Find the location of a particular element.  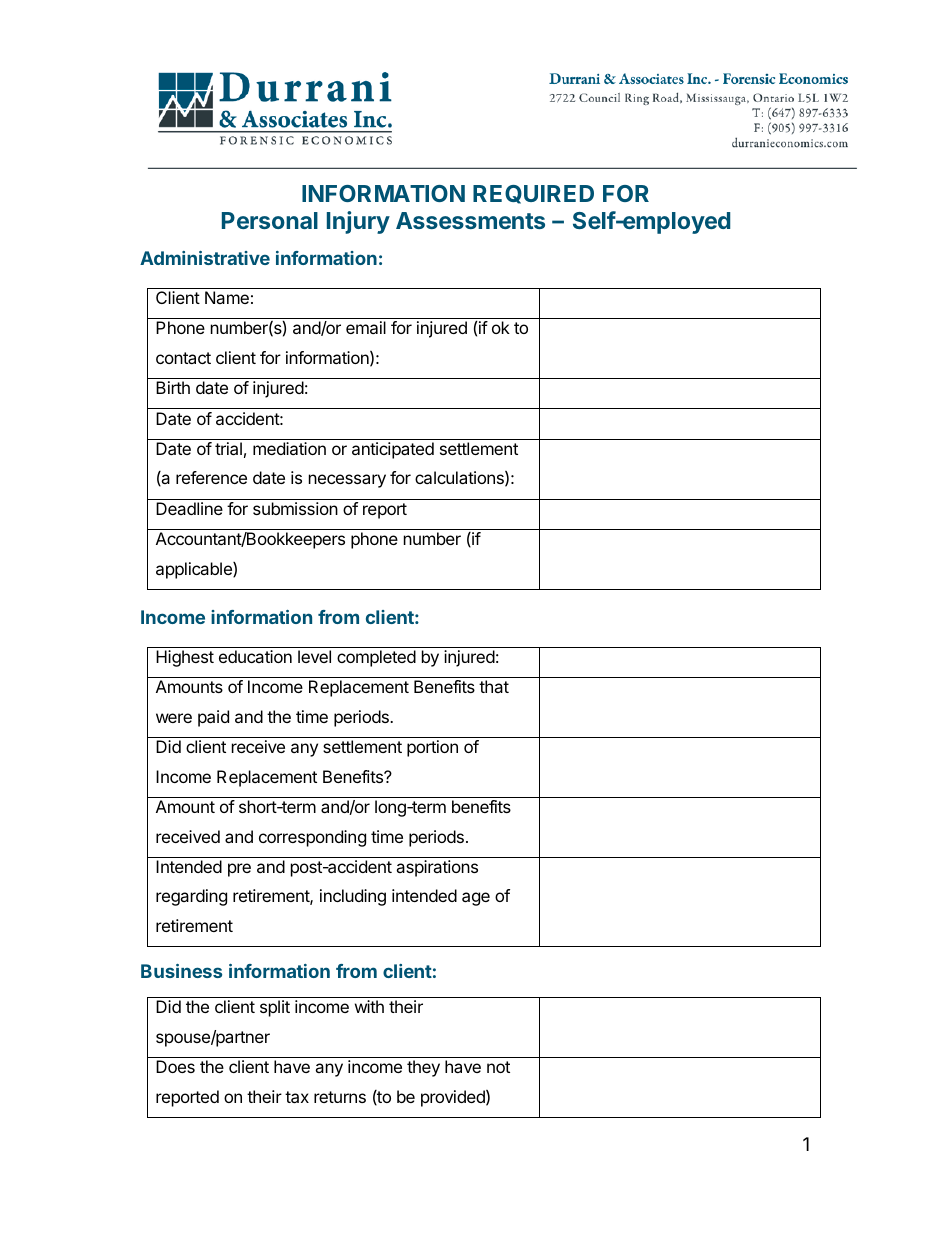

Injury is located at coordinates (358, 222).
